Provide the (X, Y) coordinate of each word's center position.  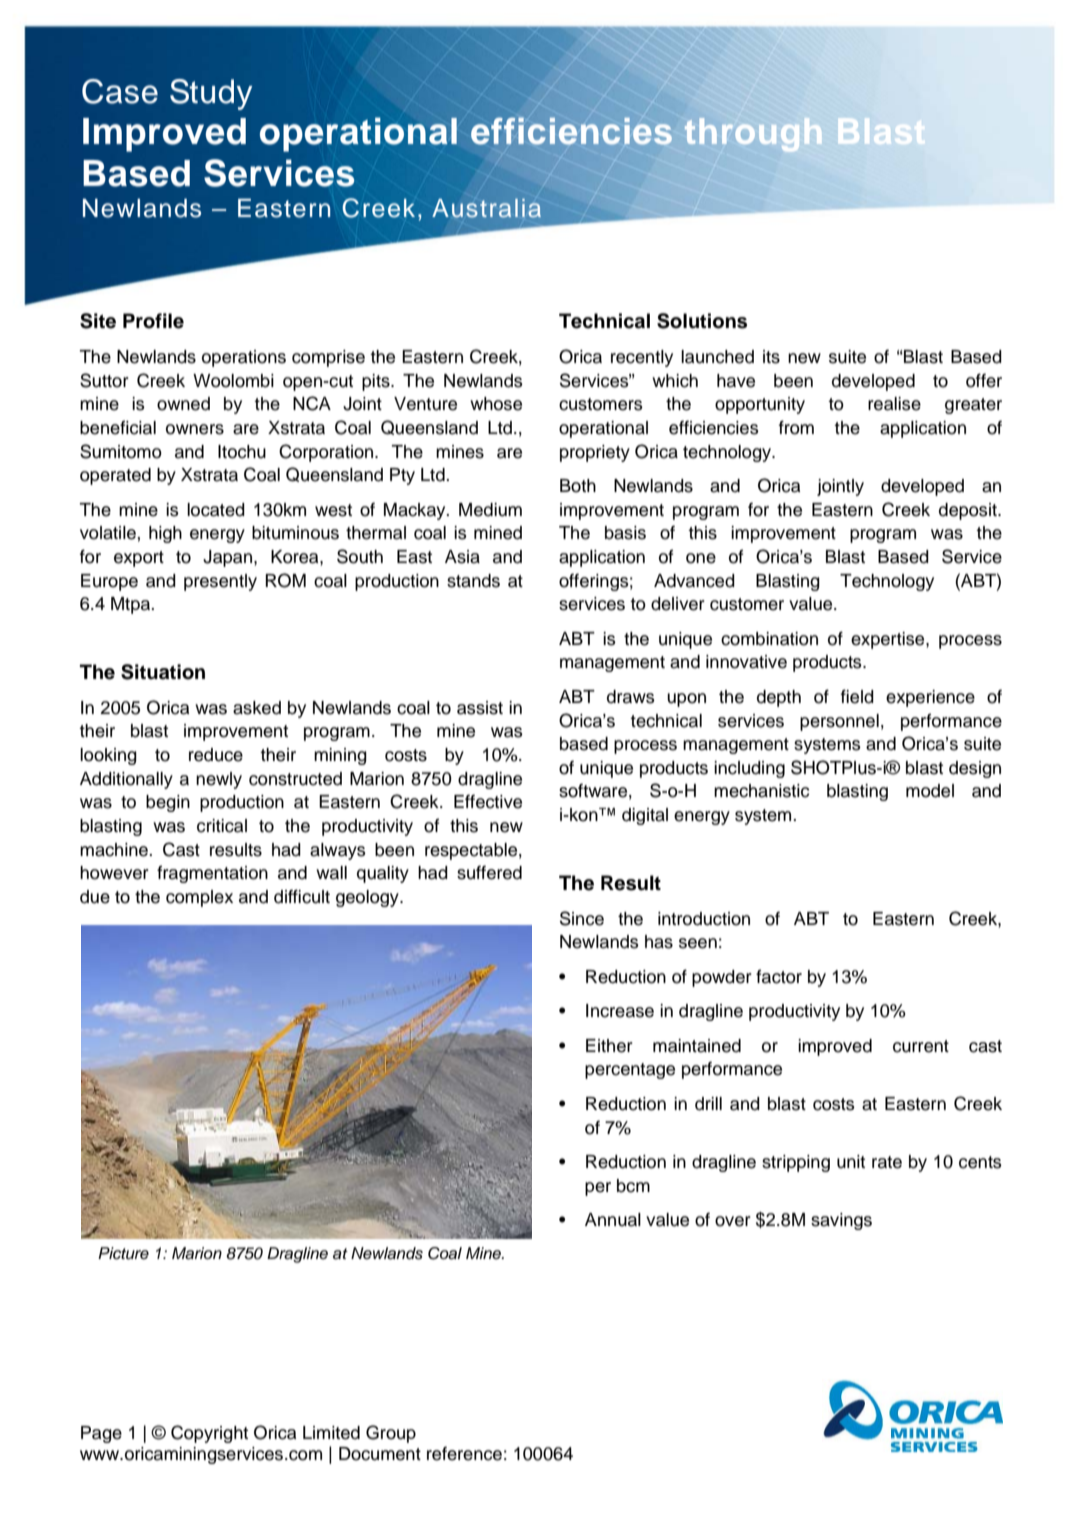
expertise (889, 640)
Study (211, 94)
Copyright (209, 1434)
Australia (486, 208)
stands (473, 581)
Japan (227, 558)
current (921, 1046)
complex (199, 898)
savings (841, 1221)
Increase (620, 1011)
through (753, 135)
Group (391, 1434)
